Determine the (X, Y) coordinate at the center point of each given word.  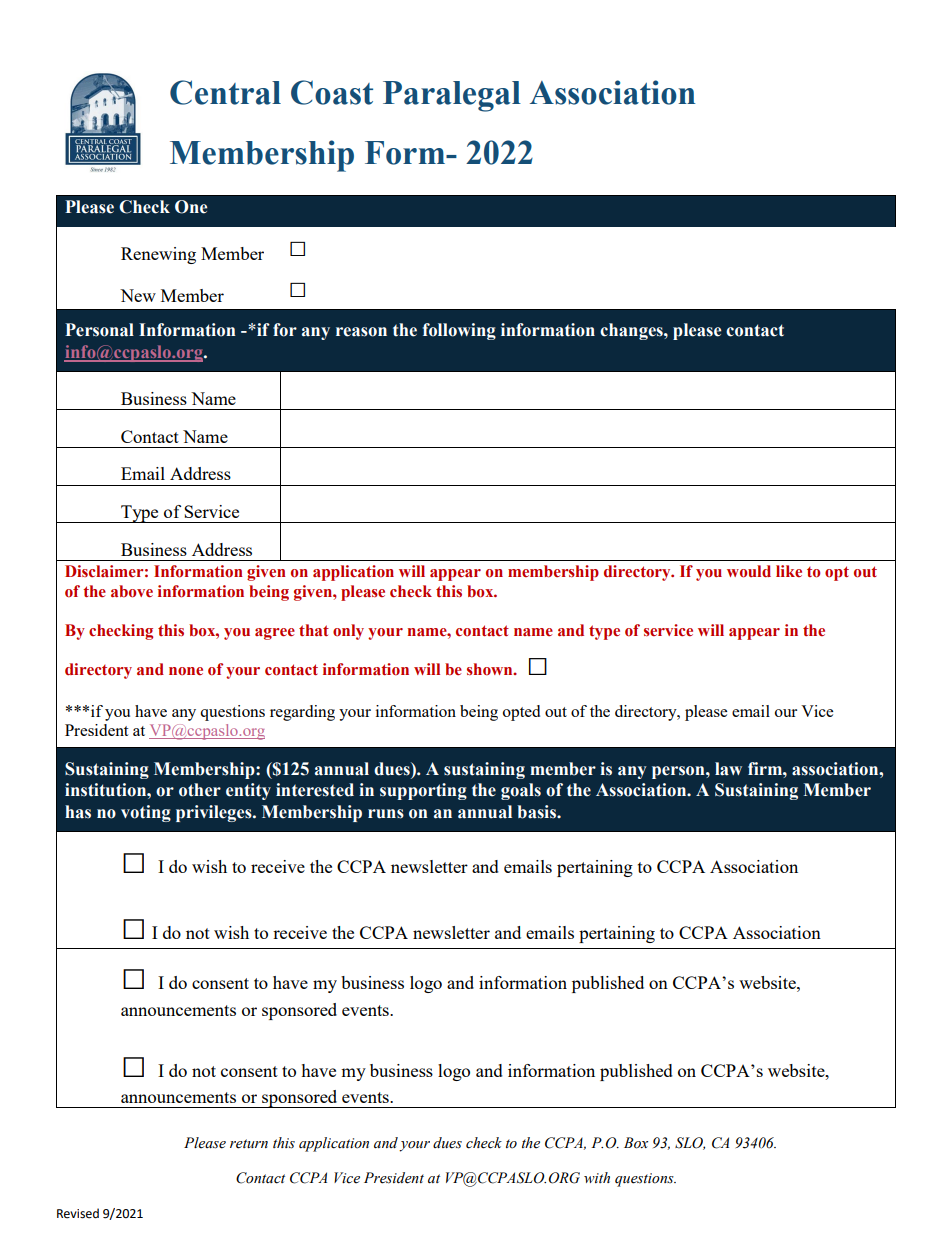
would (749, 571)
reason (361, 332)
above (132, 591)
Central (225, 92)
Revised (78, 1213)
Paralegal (452, 96)
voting (146, 813)
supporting (423, 791)
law (728, 769)
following (459, 331)
